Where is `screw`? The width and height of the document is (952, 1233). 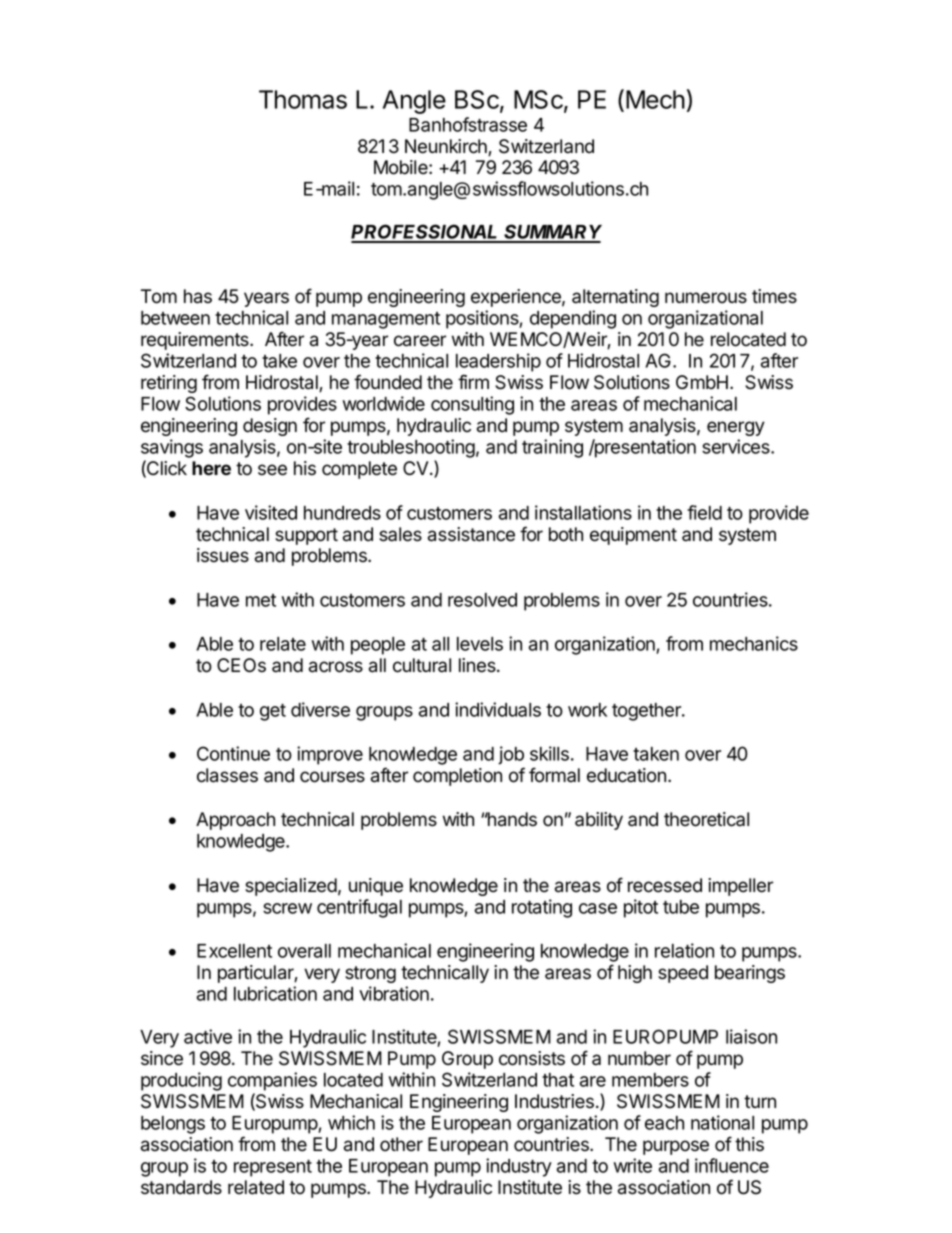
screw is located at coordinates (287, 908).
